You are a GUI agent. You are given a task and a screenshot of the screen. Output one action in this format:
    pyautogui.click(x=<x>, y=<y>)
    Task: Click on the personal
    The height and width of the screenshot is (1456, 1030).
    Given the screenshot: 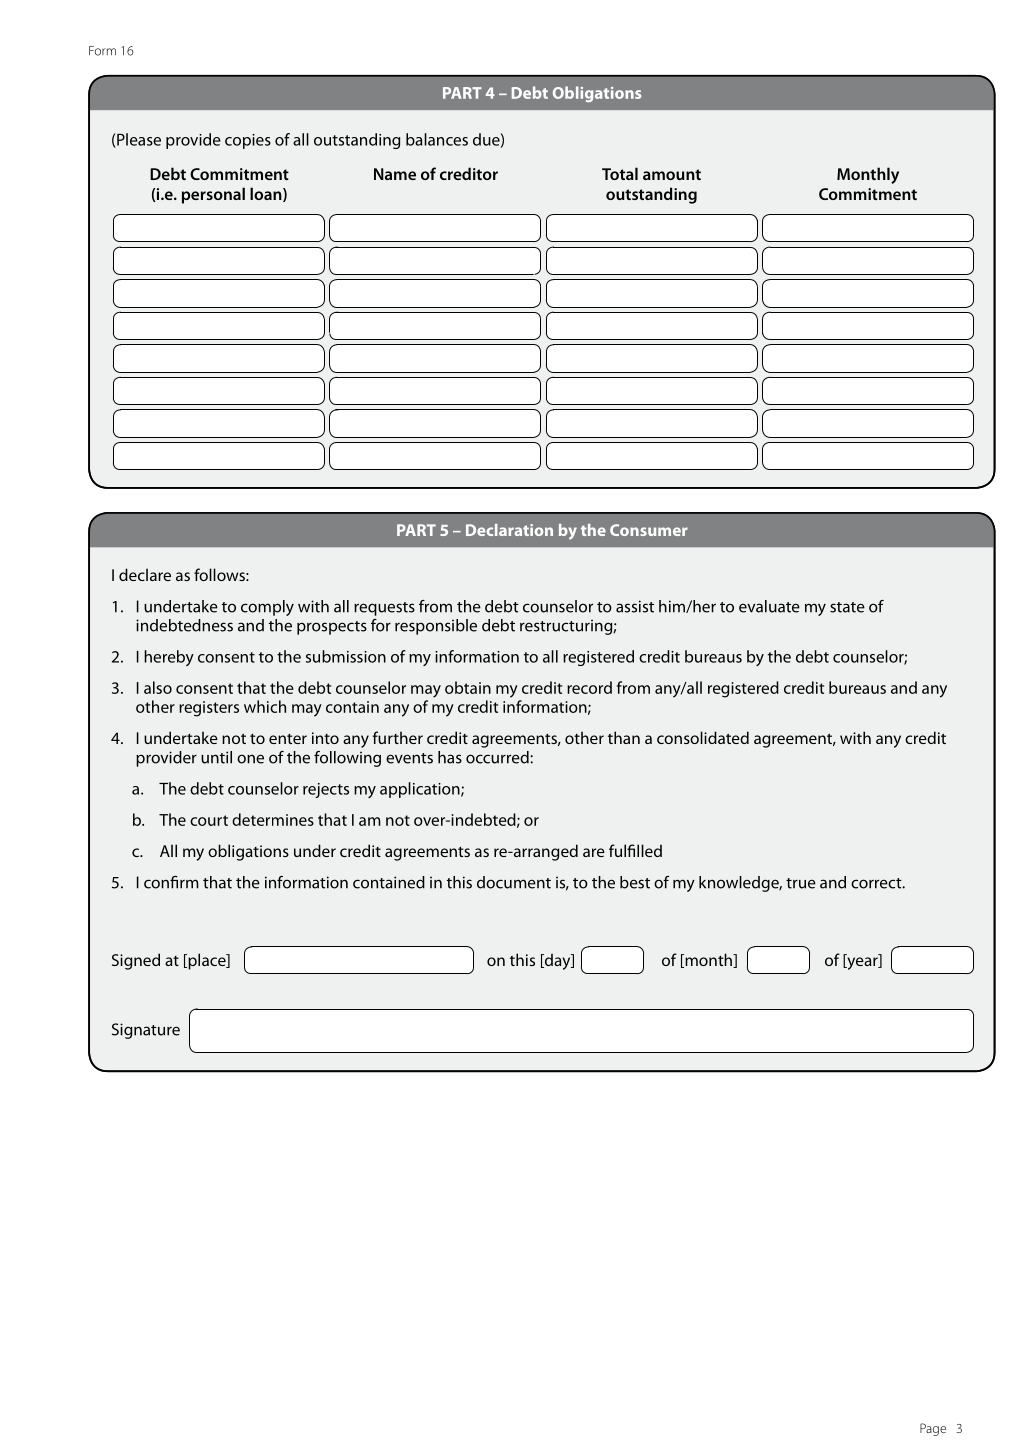 What is the action you would take?
    pyautogui.click(x=213, y=195)
